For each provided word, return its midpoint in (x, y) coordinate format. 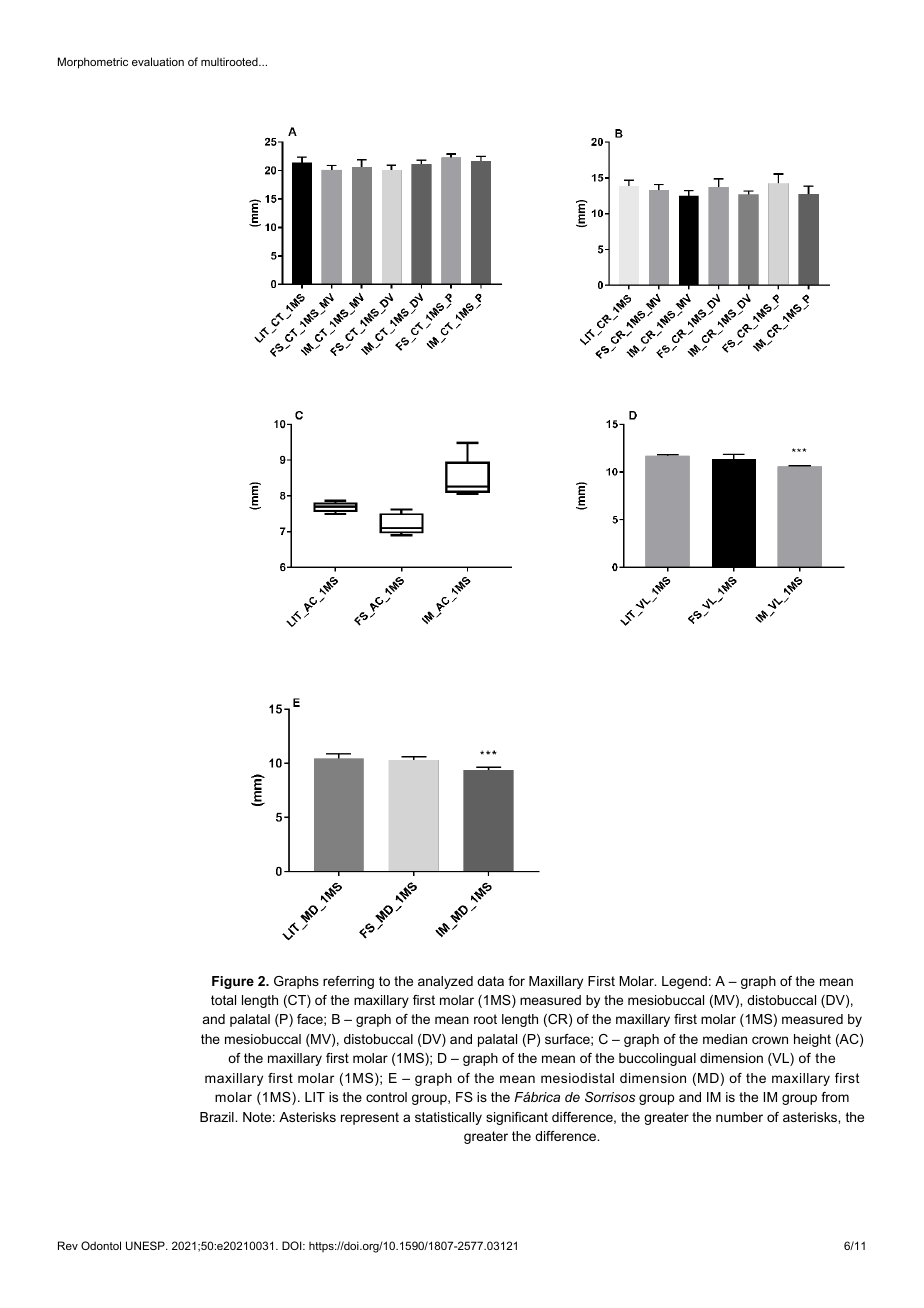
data (490, 981)
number (739, 1117)
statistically (448, 1118)
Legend (684, 982)
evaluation (158, 61)
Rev (68, 1245)
